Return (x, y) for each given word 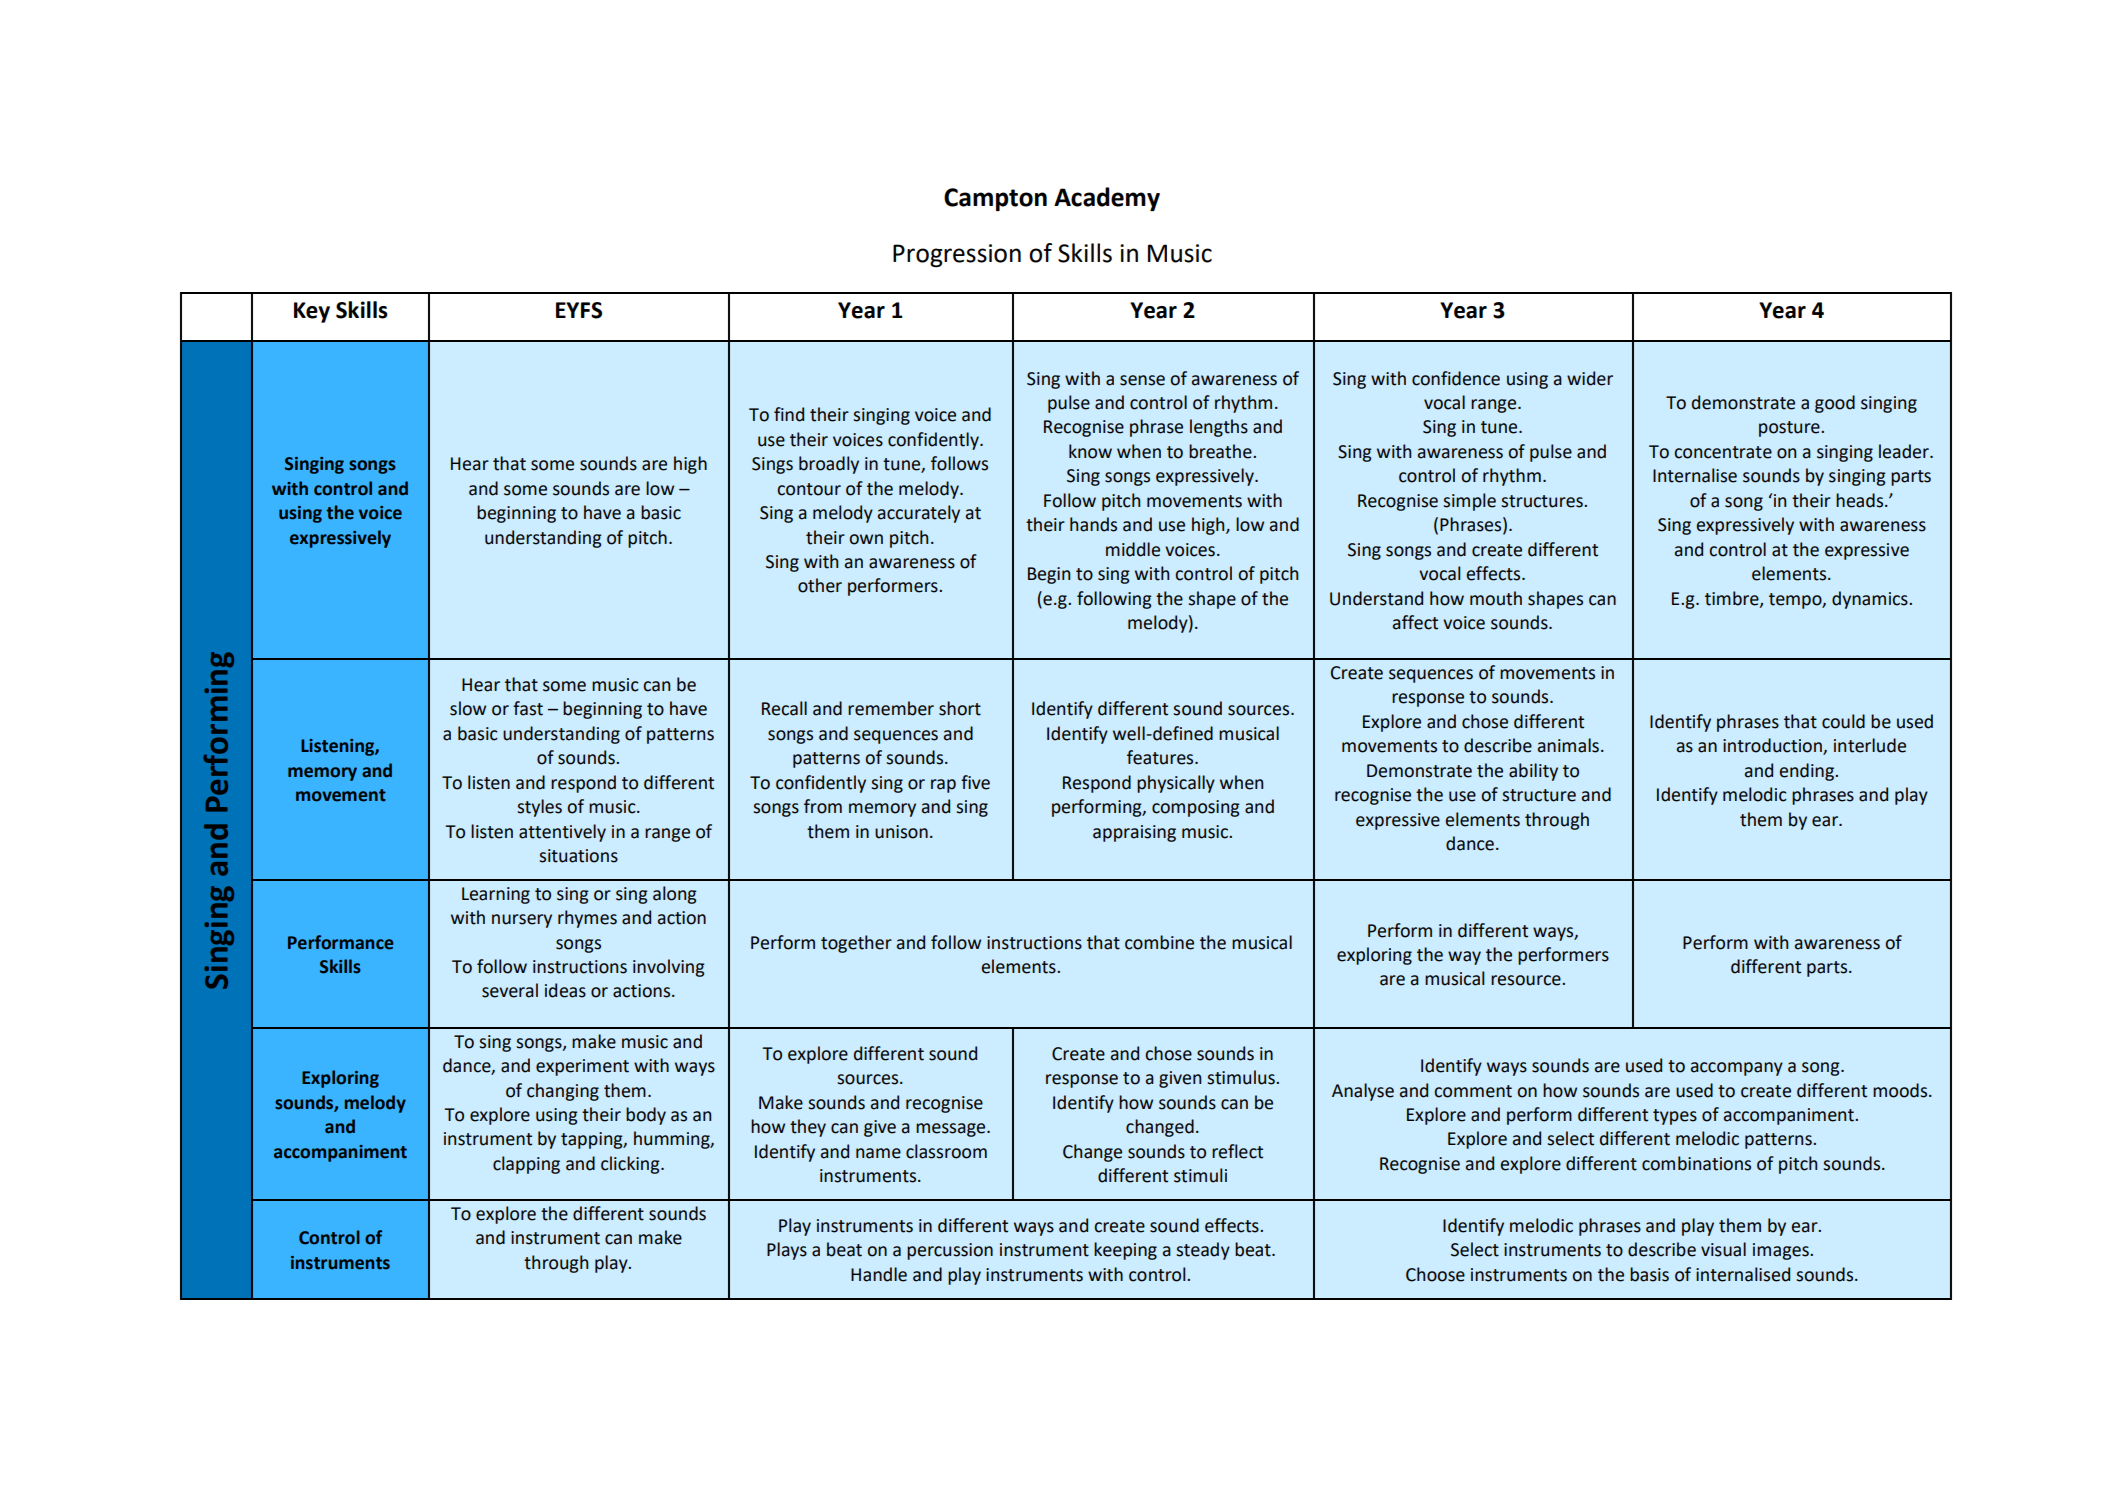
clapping (526, 1165)
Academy (1107, 199)
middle (1133, 549)
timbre (1733, 599)
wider (1590, 378)
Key (312, 312)
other (820, 585)
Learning (496, 895)
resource (1527, 980)
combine (1159, 942)
